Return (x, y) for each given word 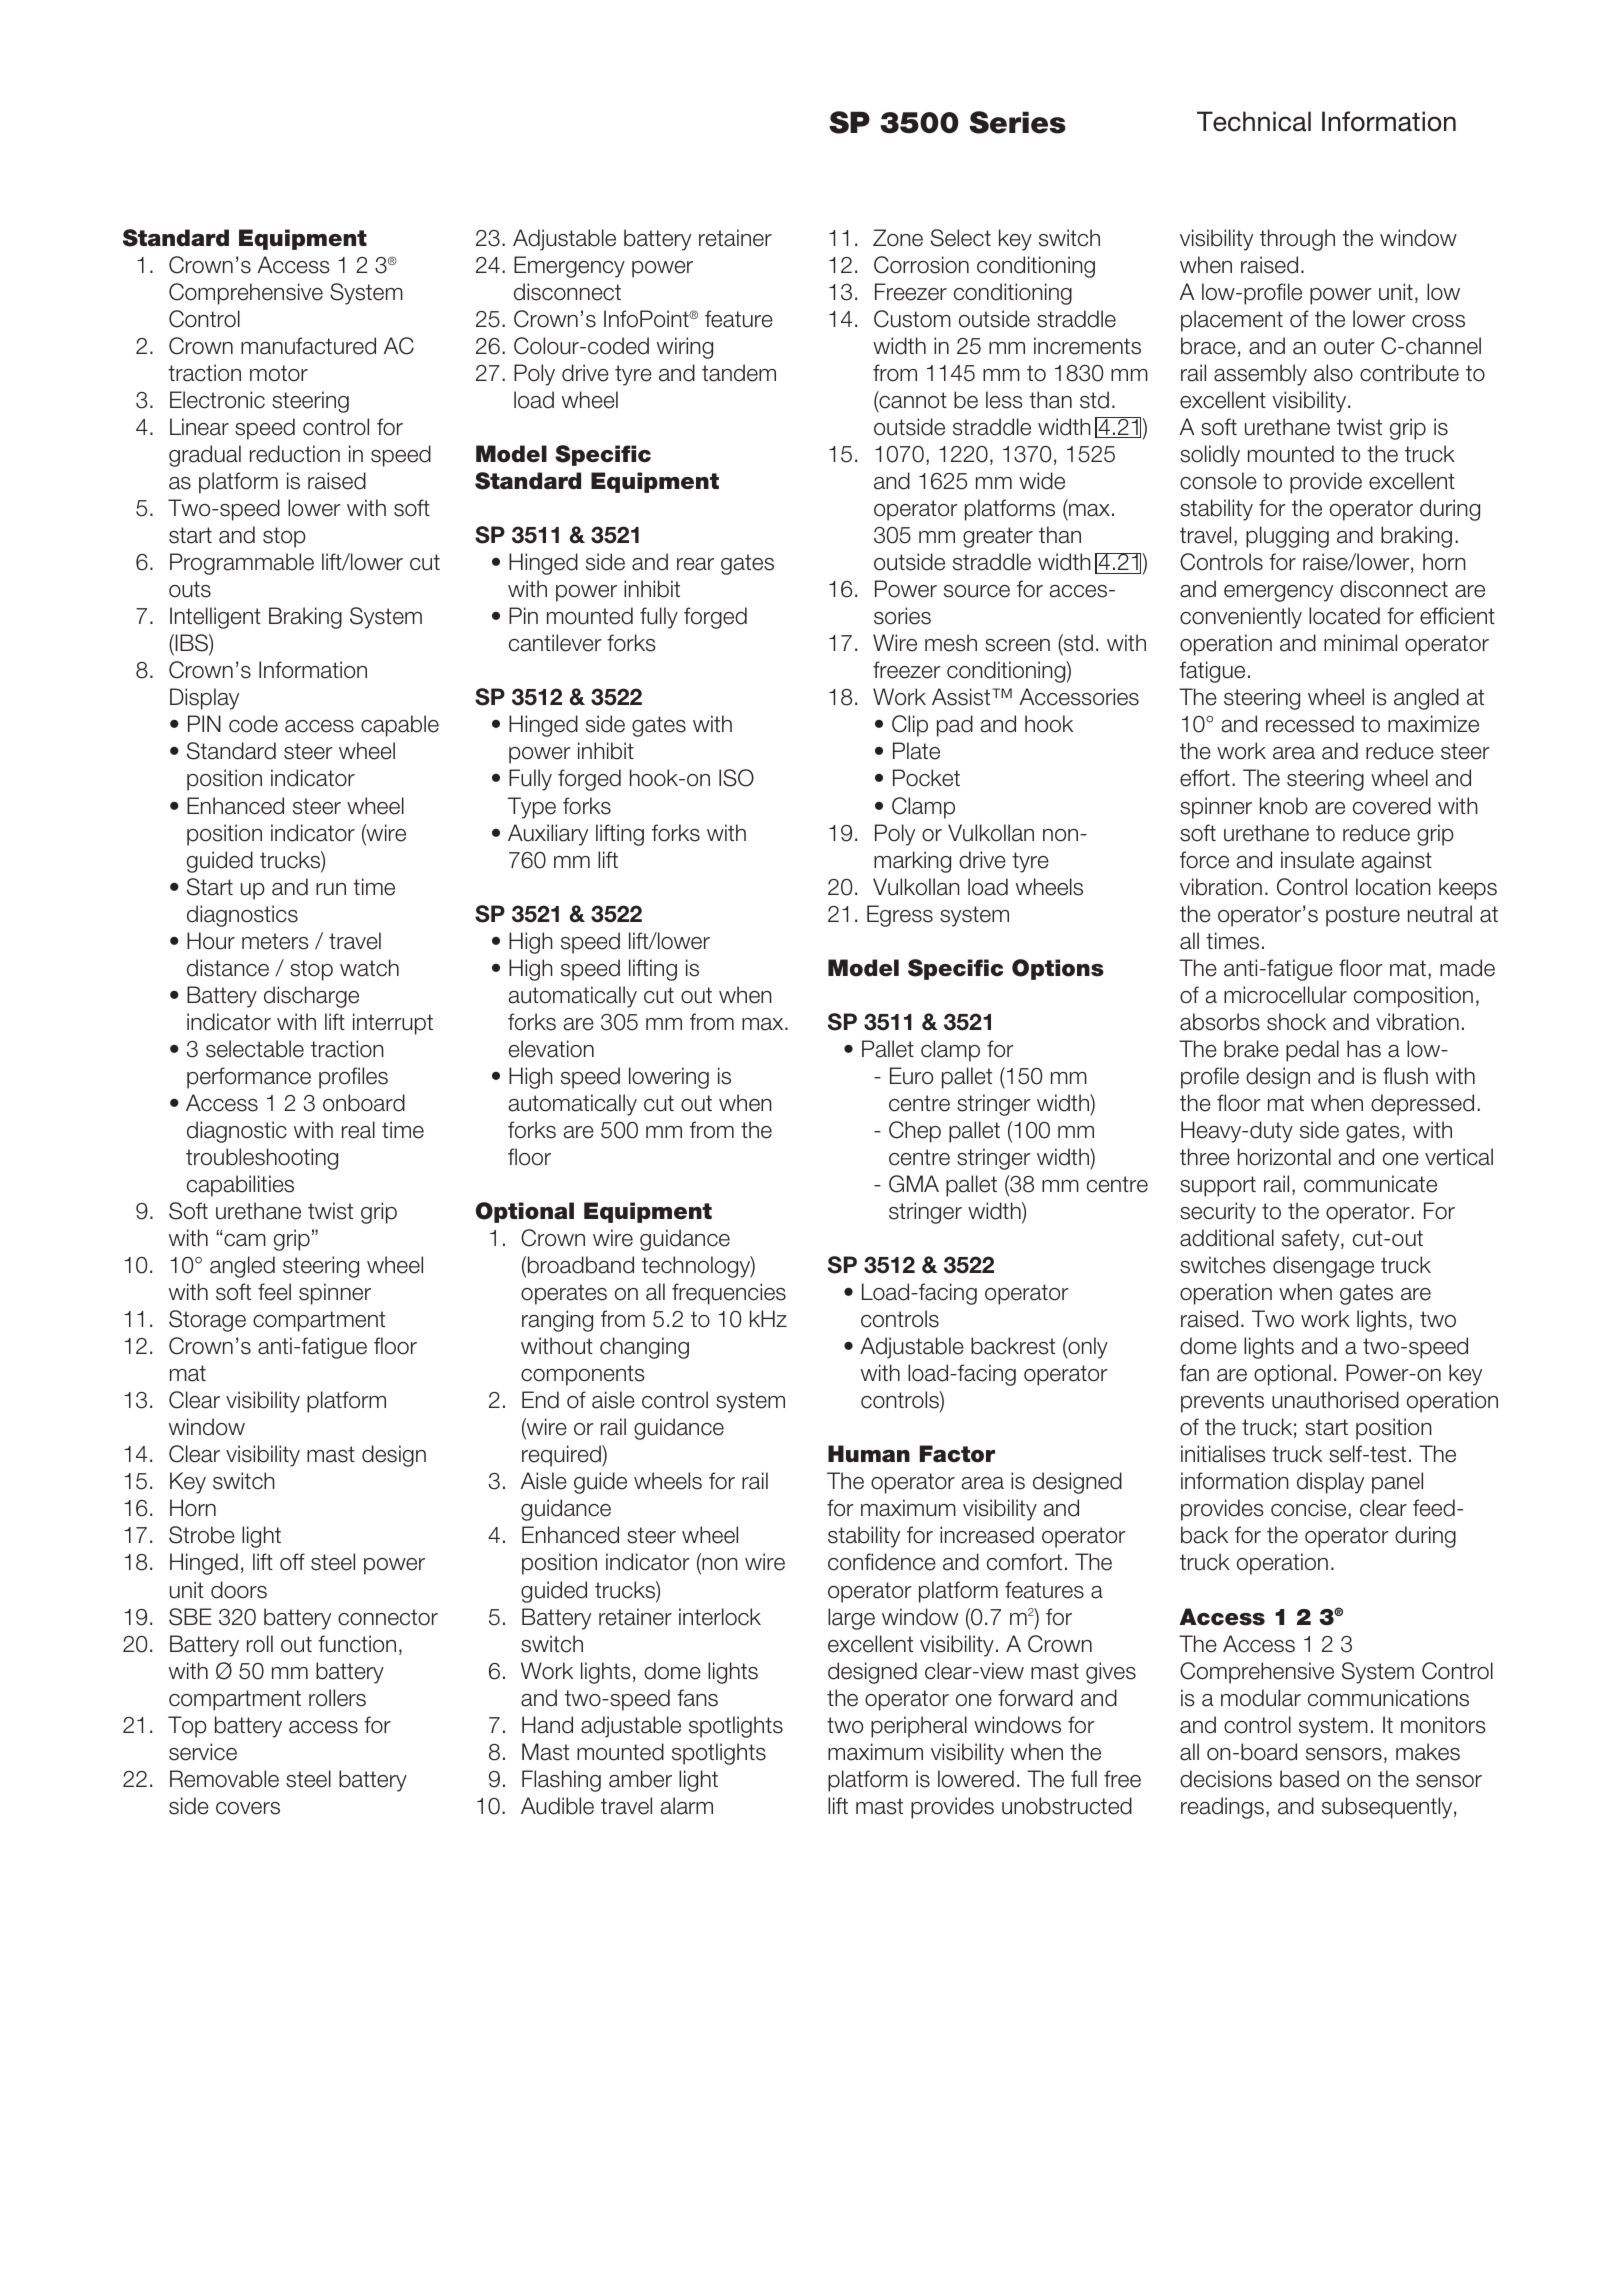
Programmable (242, 564)
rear (695, 564)
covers (248, 1808)
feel (274, 1292)
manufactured (308, 346)
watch (369, 968)
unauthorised (1335, 1400)
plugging (1287, 537)
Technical (1254, 121)
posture (1363, 916)
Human (869, 1454)
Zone (898, 238)
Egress (900, 916)
